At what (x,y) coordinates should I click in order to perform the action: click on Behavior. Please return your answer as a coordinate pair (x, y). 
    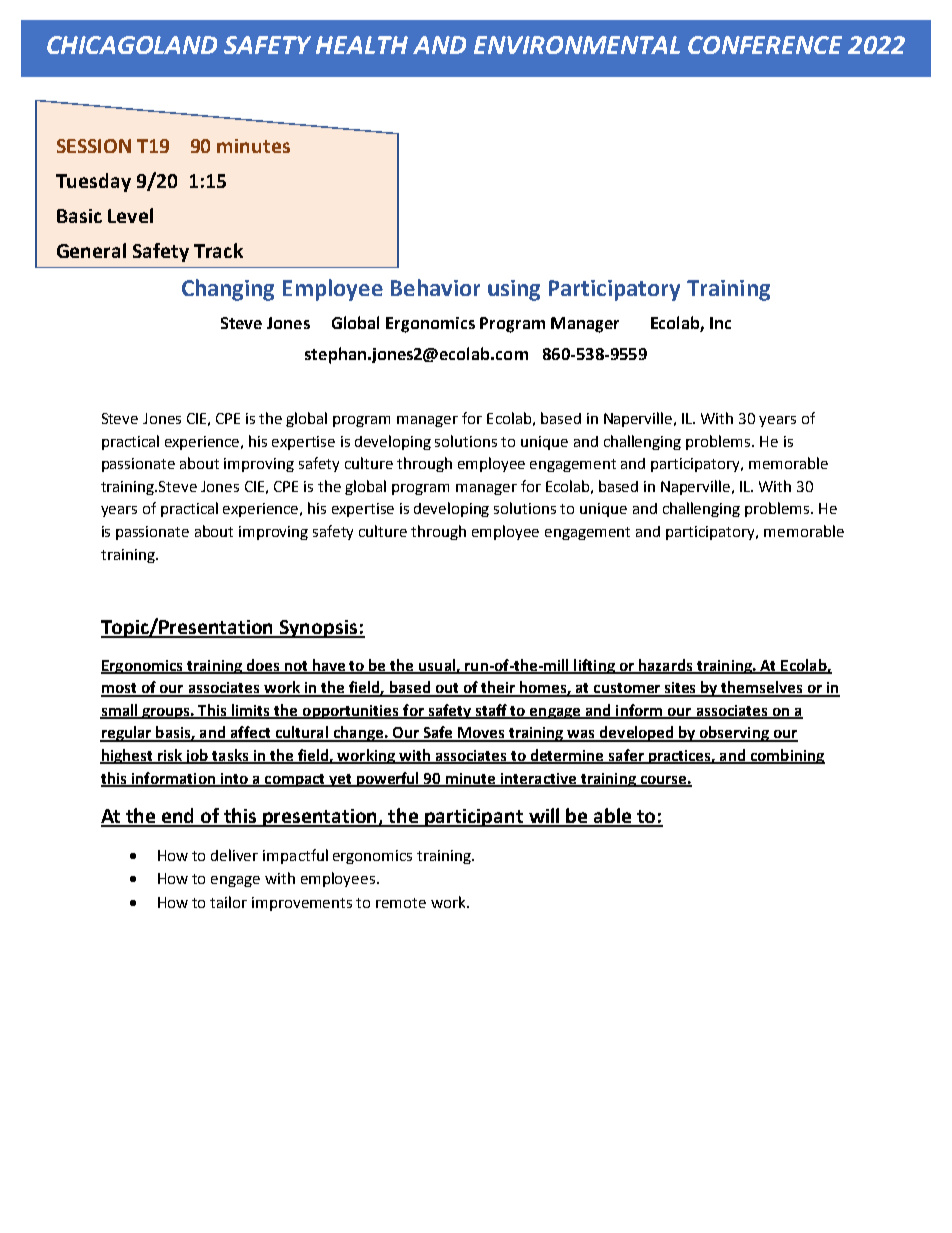
    Looking at the image, I should click on (435, 287).
